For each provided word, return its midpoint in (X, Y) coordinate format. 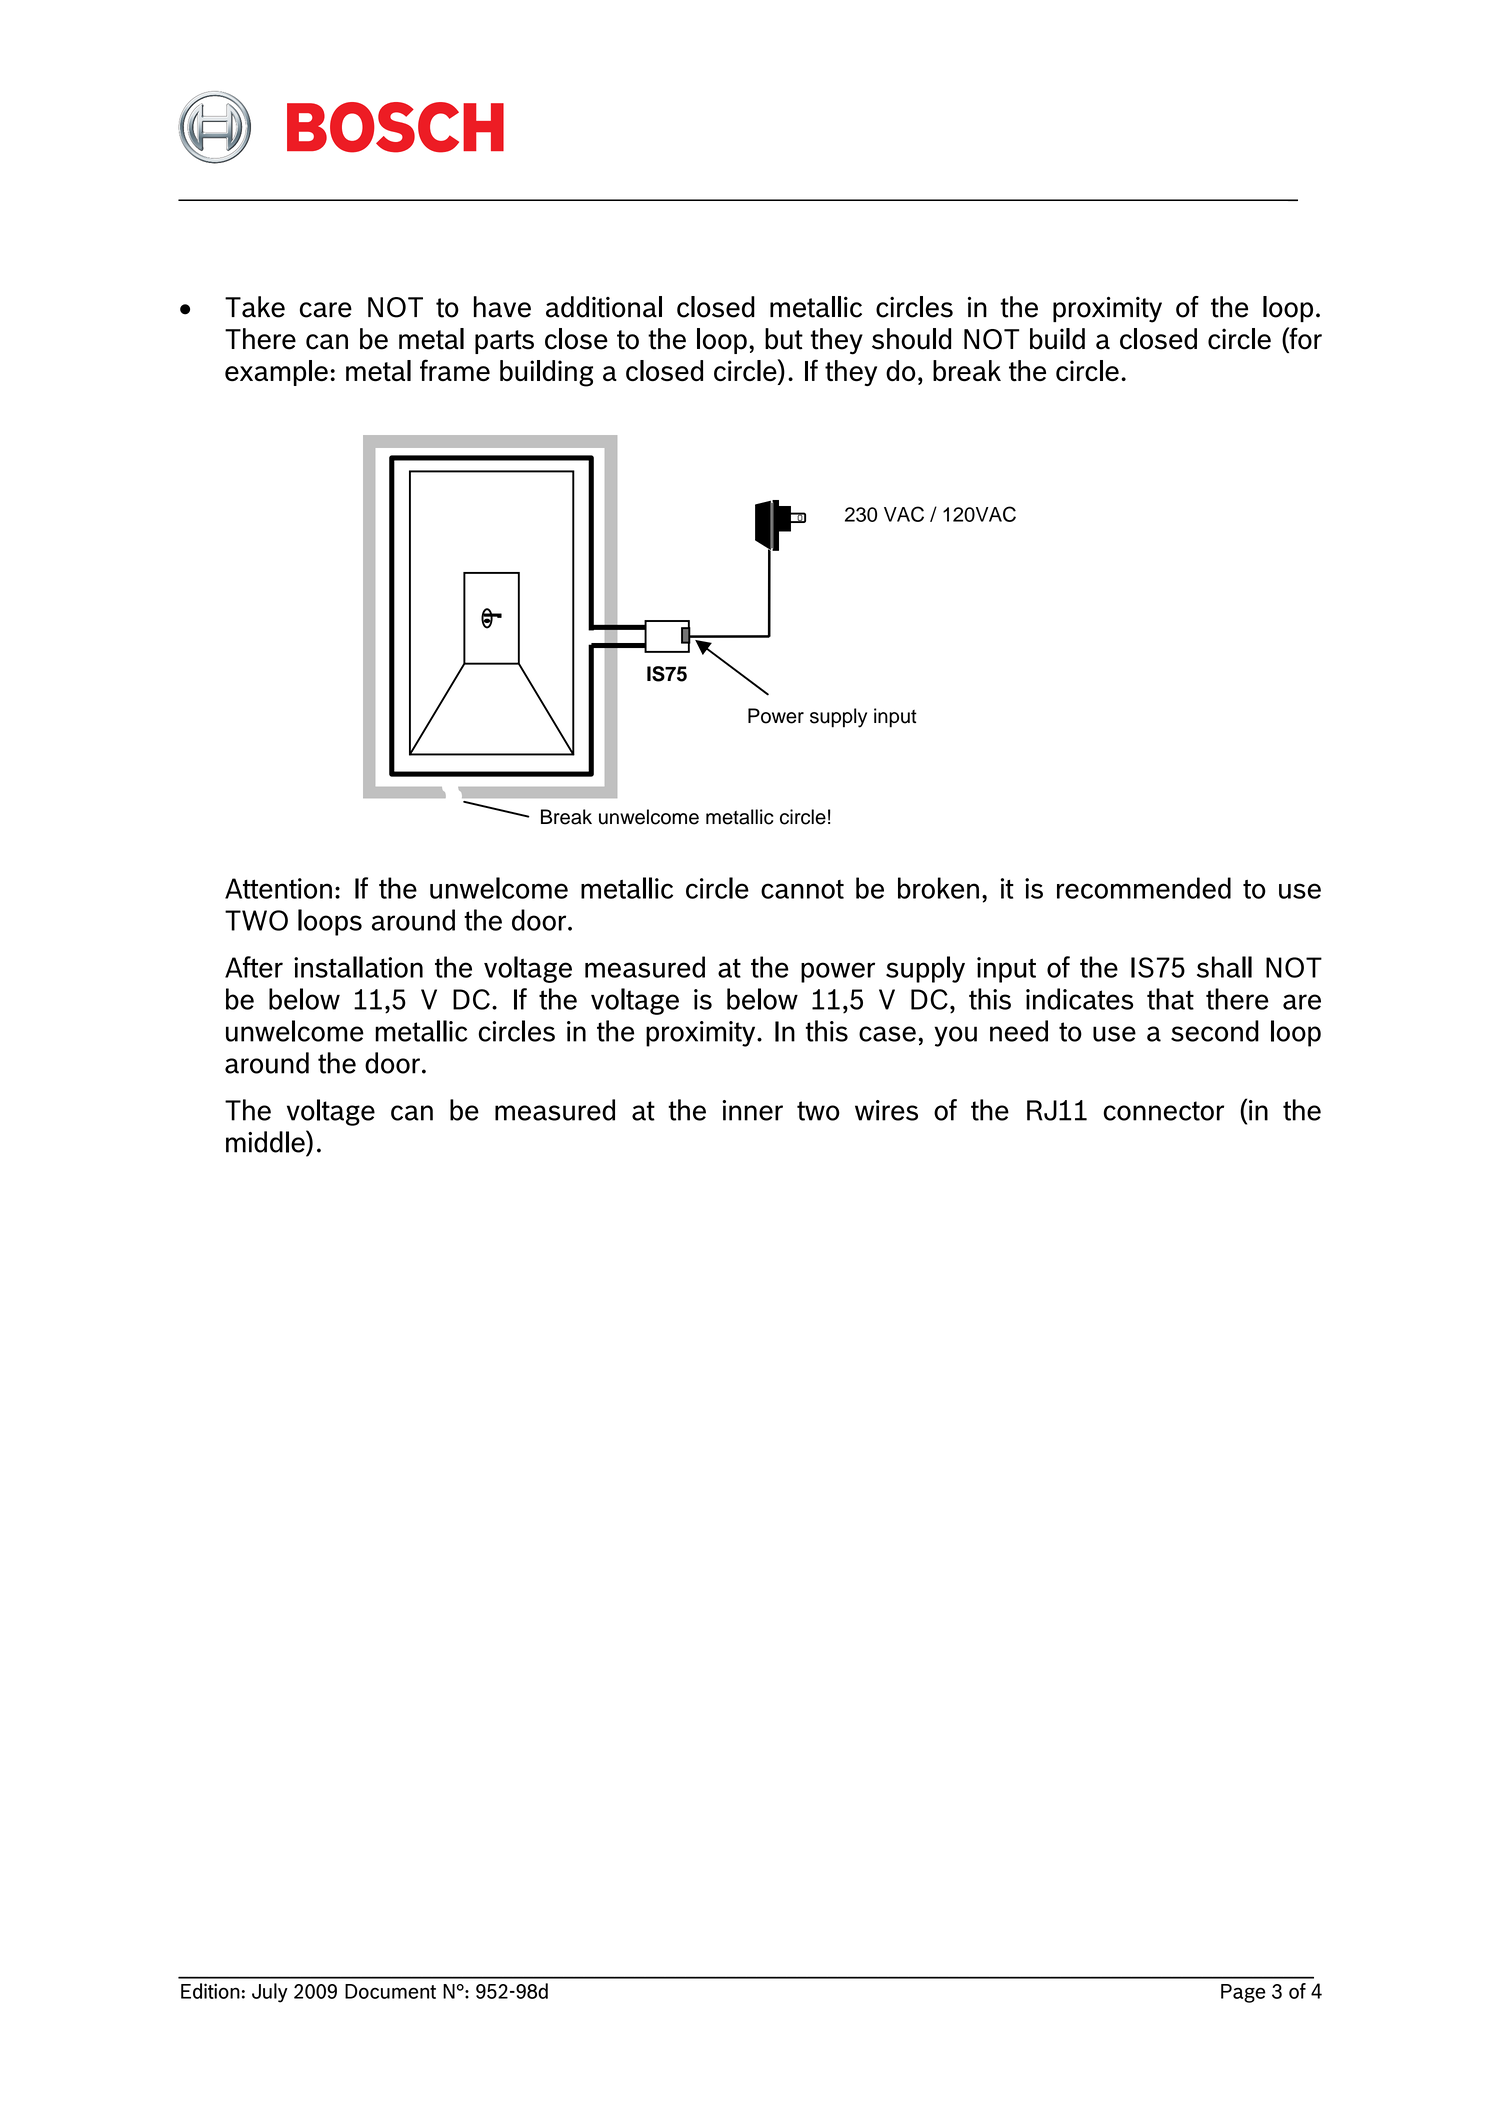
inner (752, 1110)
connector (1163, 1111)
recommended (1144, 888)
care (326, 310)
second (1215, 1031)
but (784, 339)
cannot (802, 889)
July (270, 1993)
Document (390, 1991)
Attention (278, 888)
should (911, 339)
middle (266, 1141)
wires (886, 1110)
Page (1243, 1993)
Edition (210, 1991)
